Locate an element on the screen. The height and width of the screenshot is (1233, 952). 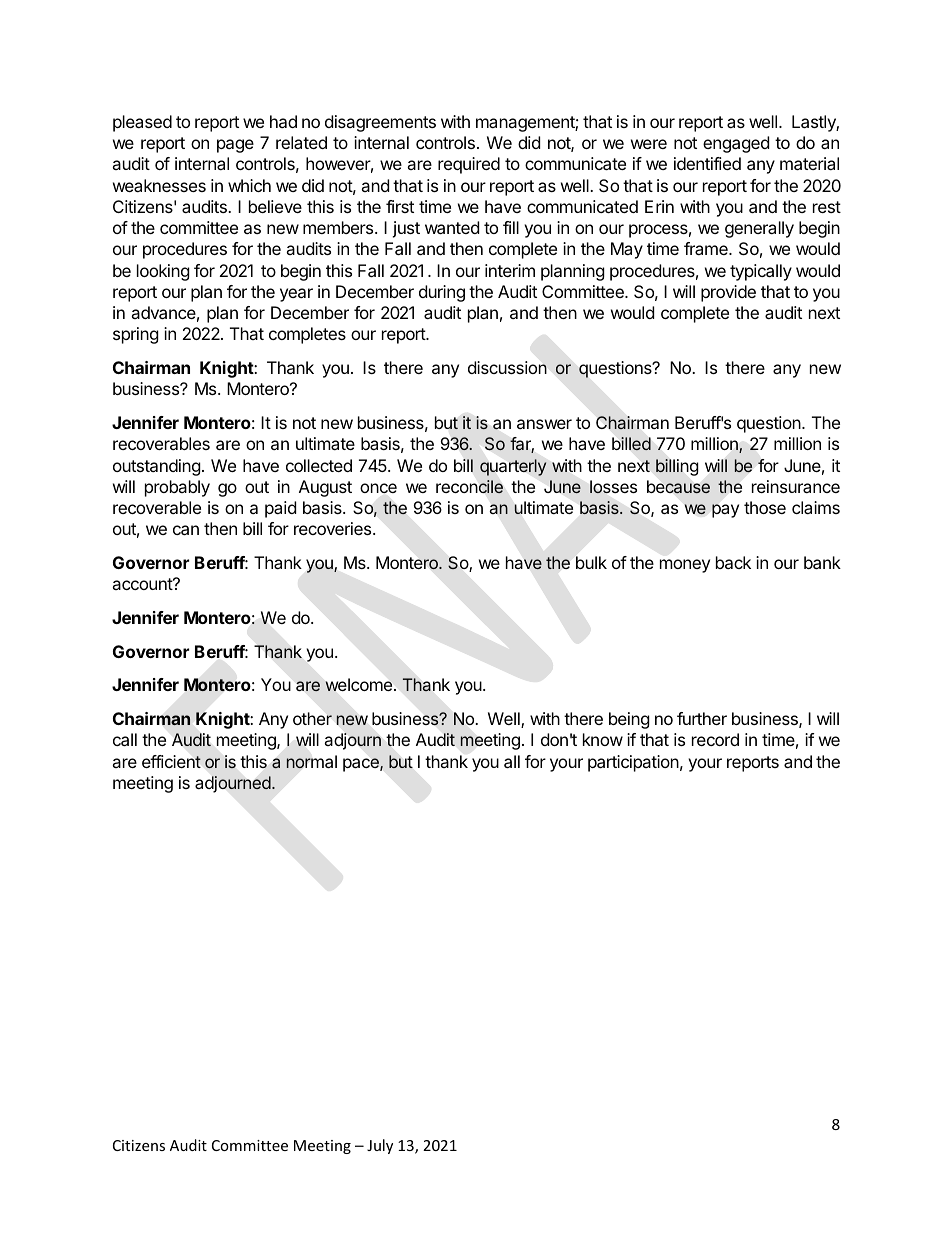
normal is located at coordinates (311, 762).
